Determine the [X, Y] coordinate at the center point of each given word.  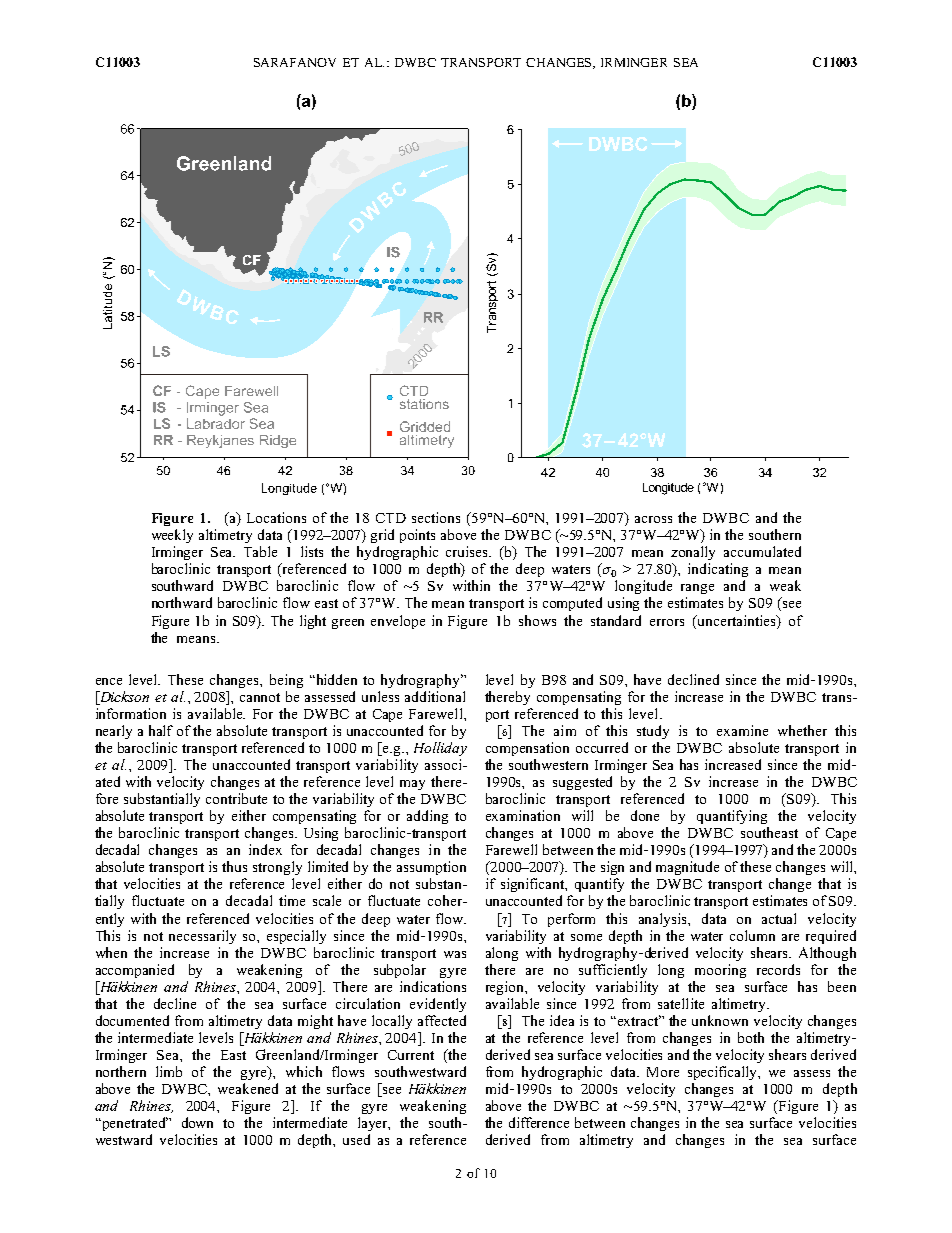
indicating [718, 570]
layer [374, 1124]
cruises [468, 551]
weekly [172, 536]
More [663, 1072]
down [197, 1122]
